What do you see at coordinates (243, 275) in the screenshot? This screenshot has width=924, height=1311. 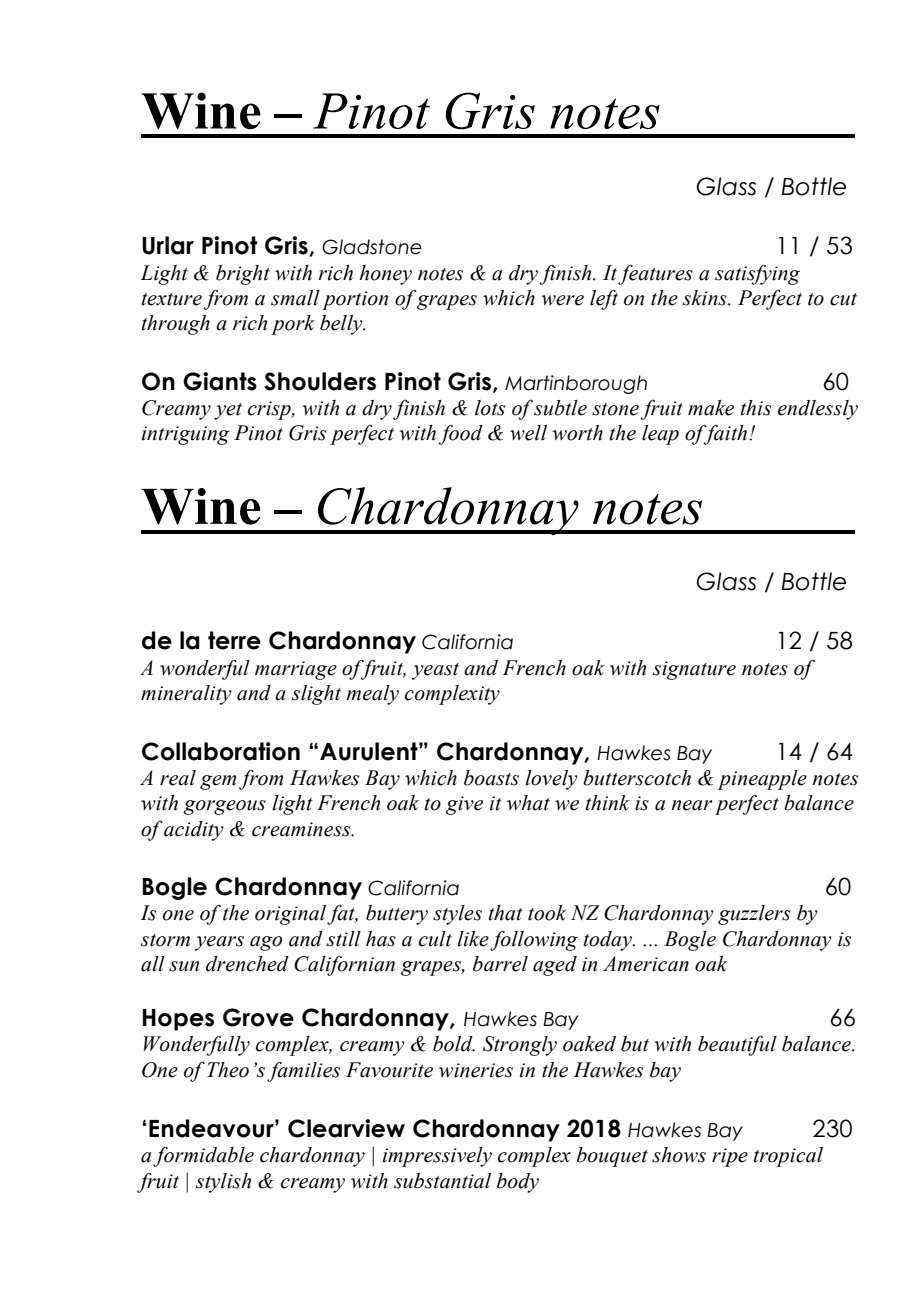 I see `bright` at bounding box center [243, 275].
